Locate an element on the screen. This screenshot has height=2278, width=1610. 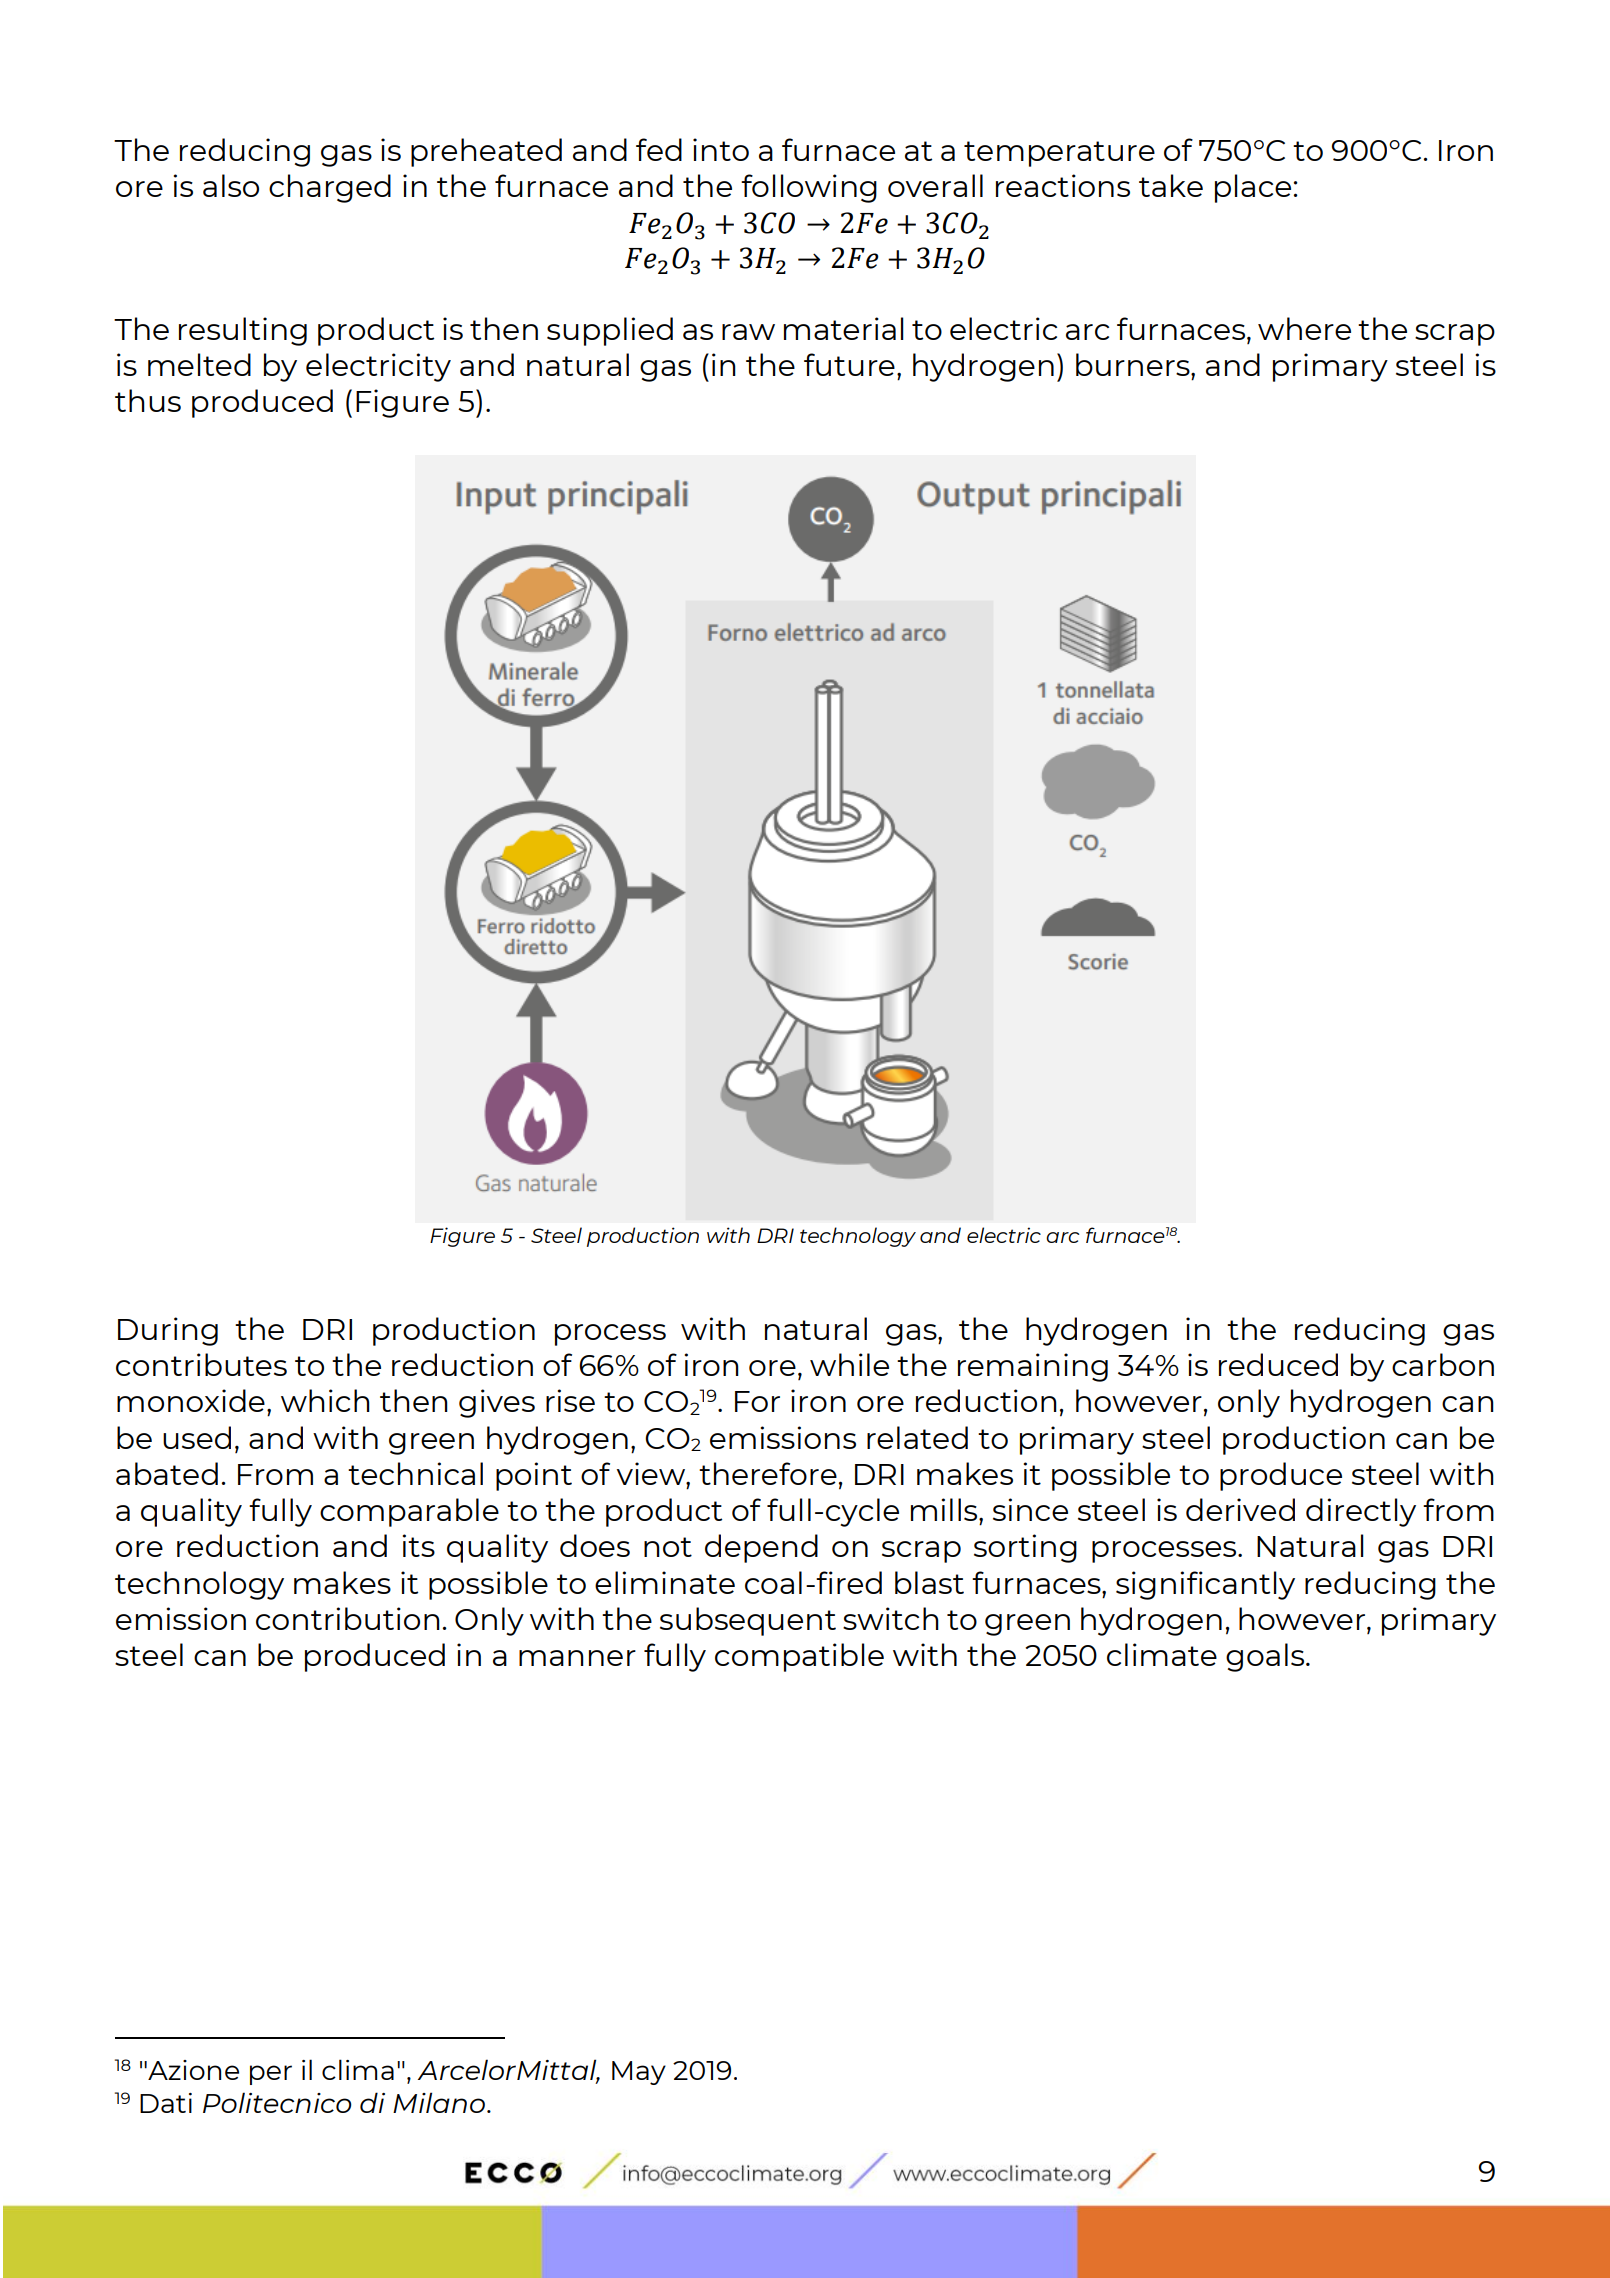
place is located at coordinates (1253, 188).
